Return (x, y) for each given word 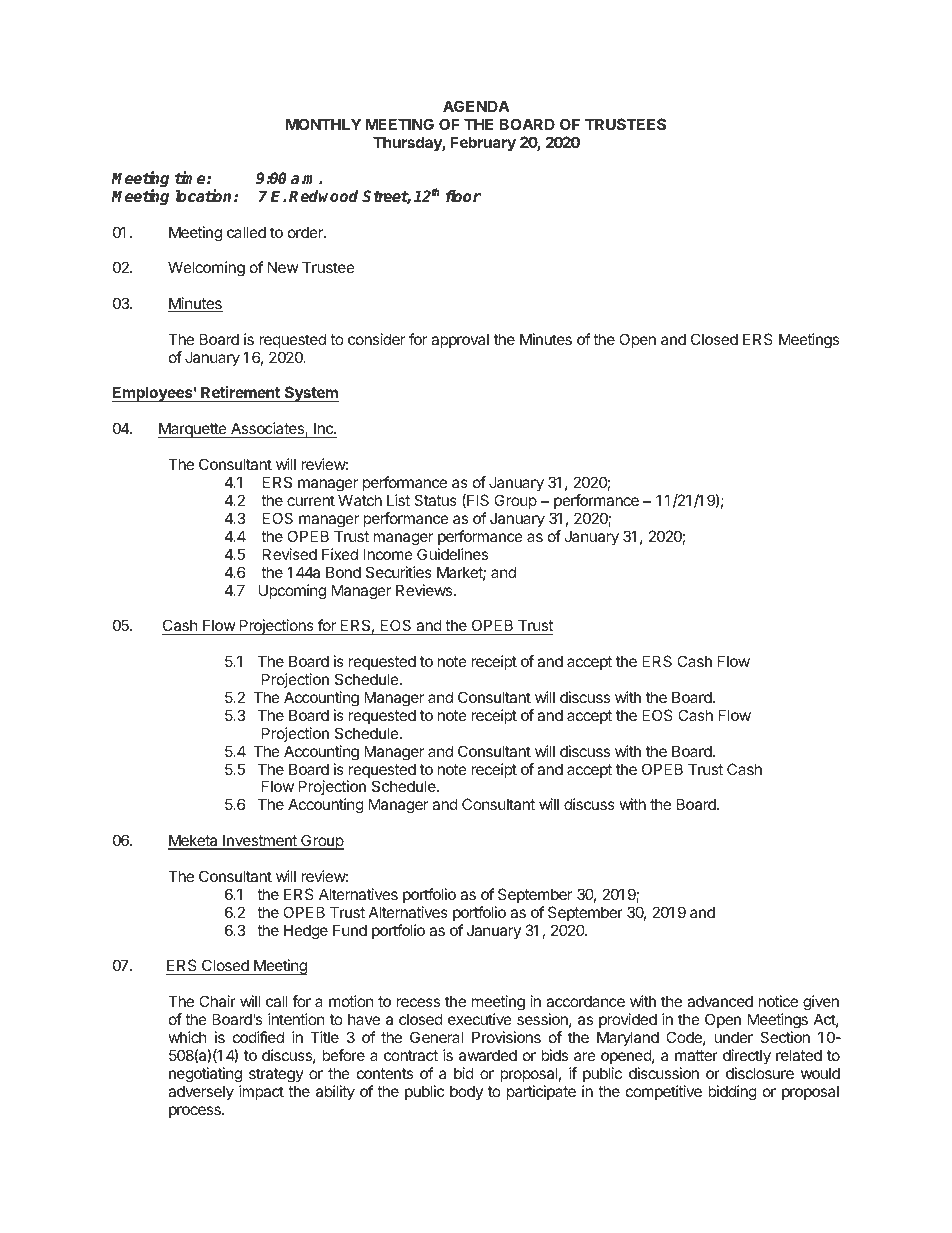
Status (435, 500)
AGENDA (476, 106)
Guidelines (452, 554)
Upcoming (292, 592)
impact (261, 1092)
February (483, 143)
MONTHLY (323, 124)
